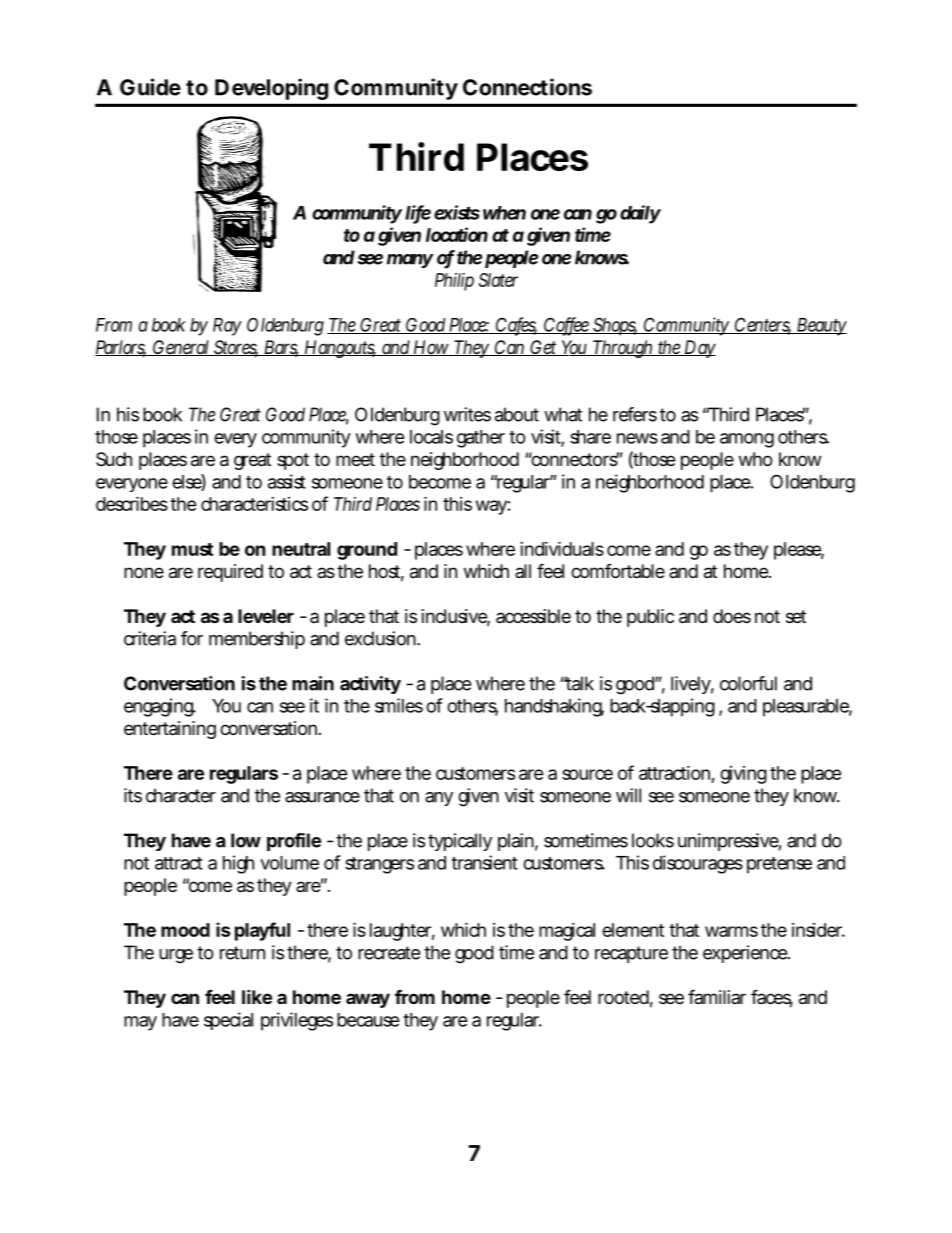 This screenshot has width=952, height=1233. What do you see at coordinates (181, 348) in the screenshot?
I see `General` at bounding box center [181, 348].
